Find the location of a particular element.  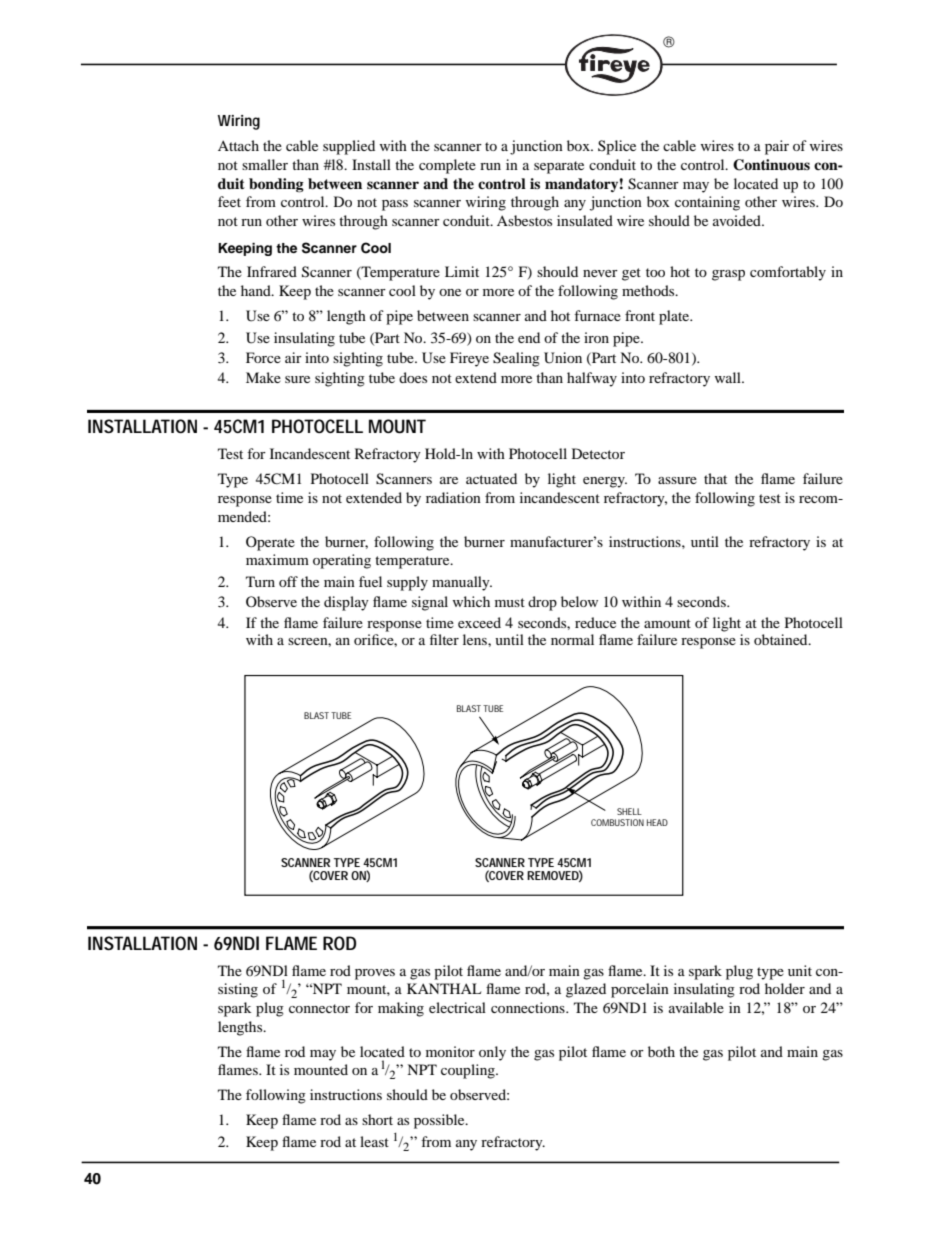

containing is located at coordinates (707, 203).
